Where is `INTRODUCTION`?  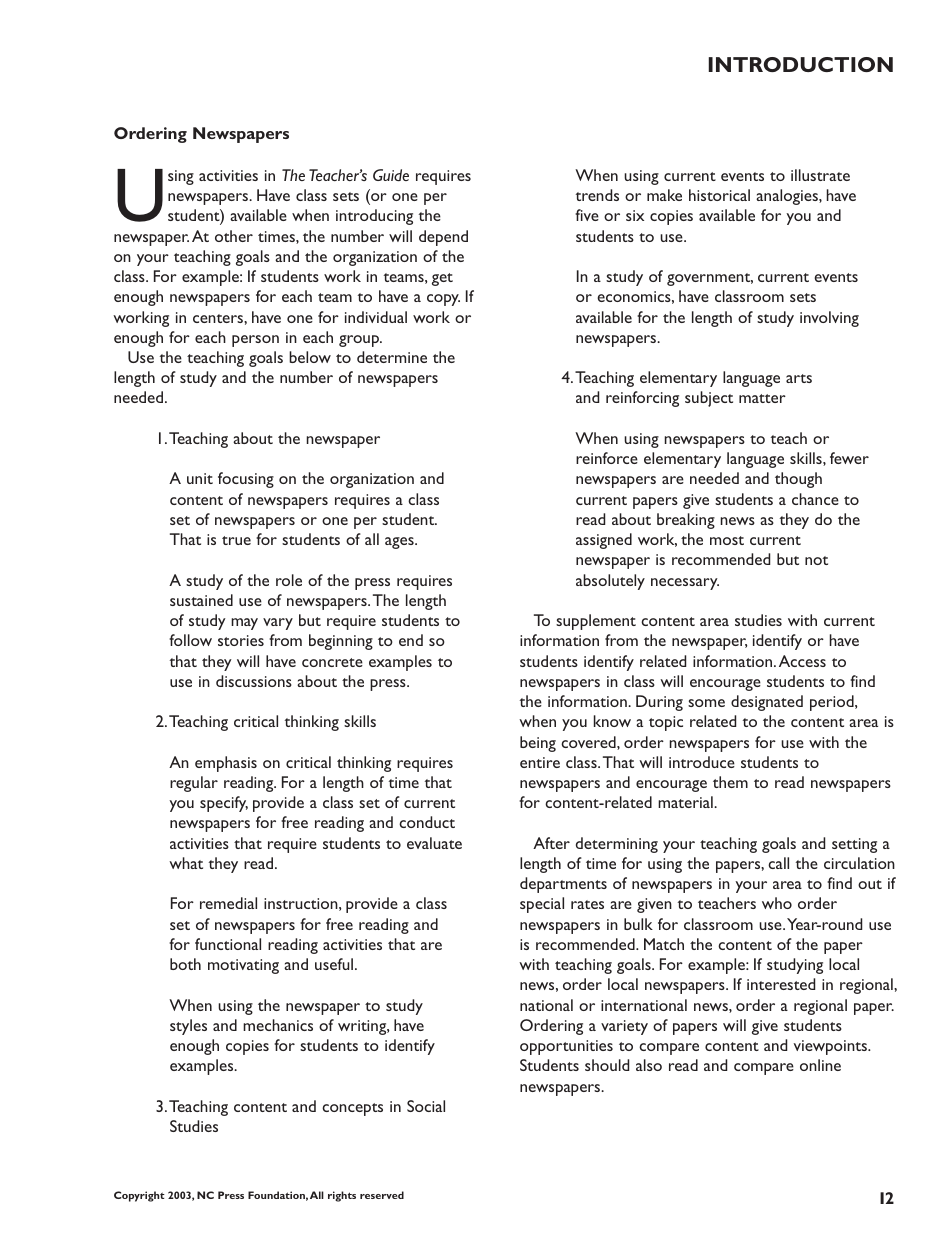
INTRODUCTION is located at coordinates (801, 64).
